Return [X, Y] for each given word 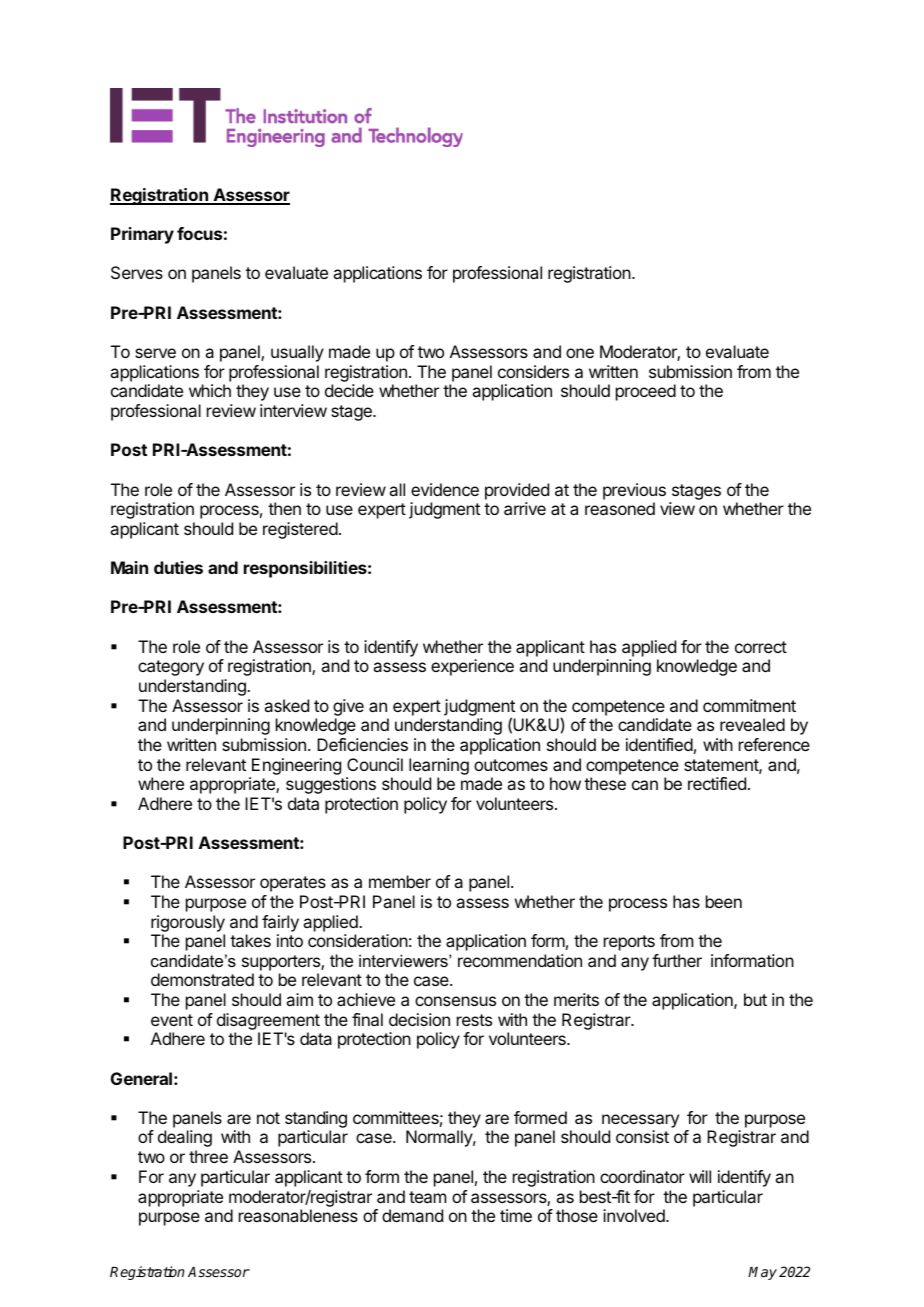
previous [634, 491]
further [677, 960]
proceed [646, 392]
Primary [142, 235]
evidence [445, 489]
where [161, 783]
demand [412, 1215]
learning [439, 766]
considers [533, 371]
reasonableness [298, 1215]
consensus [455, 1001]
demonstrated [202, 979]
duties [178, 567]
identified [659, 744]
